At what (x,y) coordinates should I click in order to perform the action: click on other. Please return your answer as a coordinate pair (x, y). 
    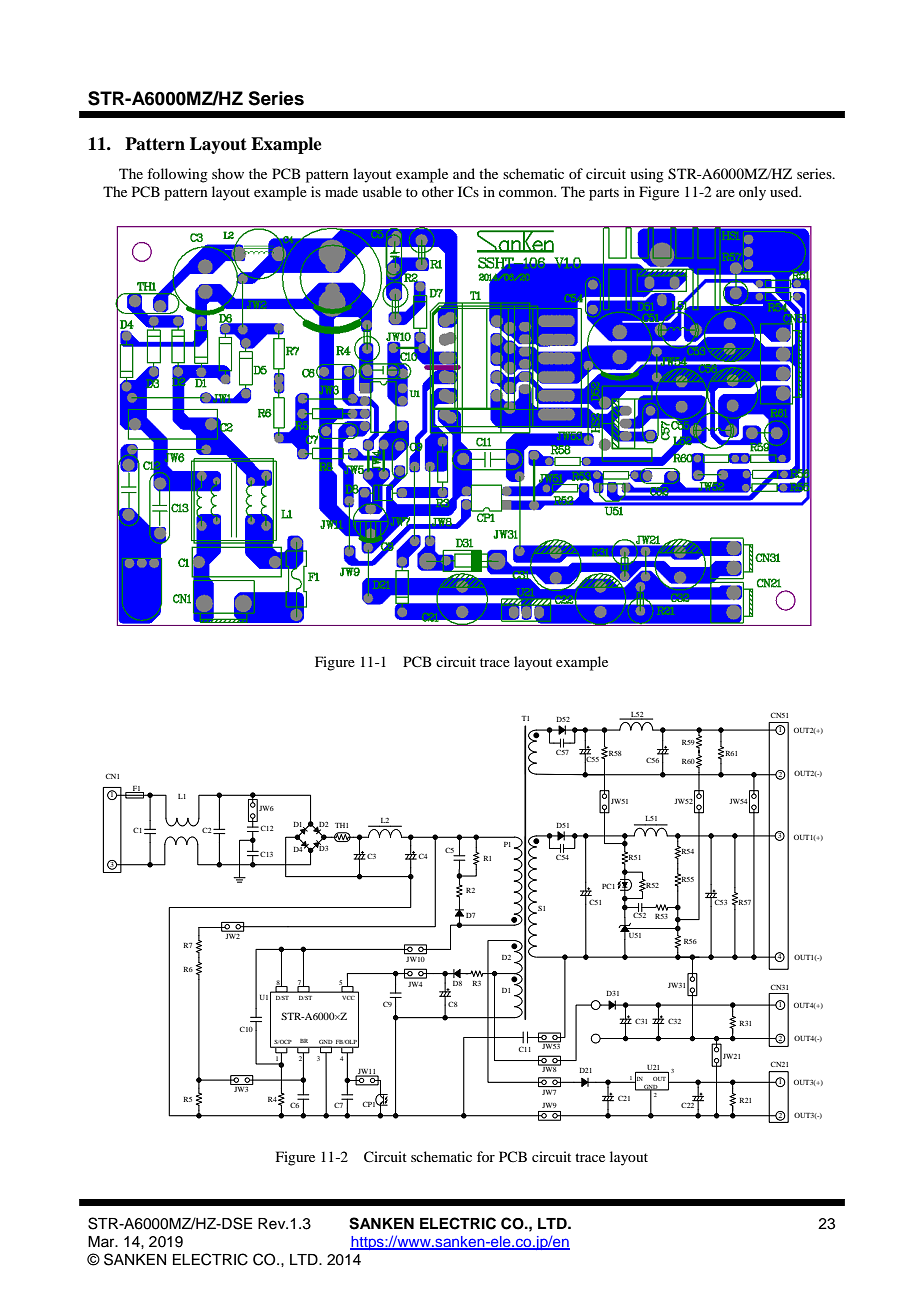
    Looking at the image, I should click on (438, 191).
